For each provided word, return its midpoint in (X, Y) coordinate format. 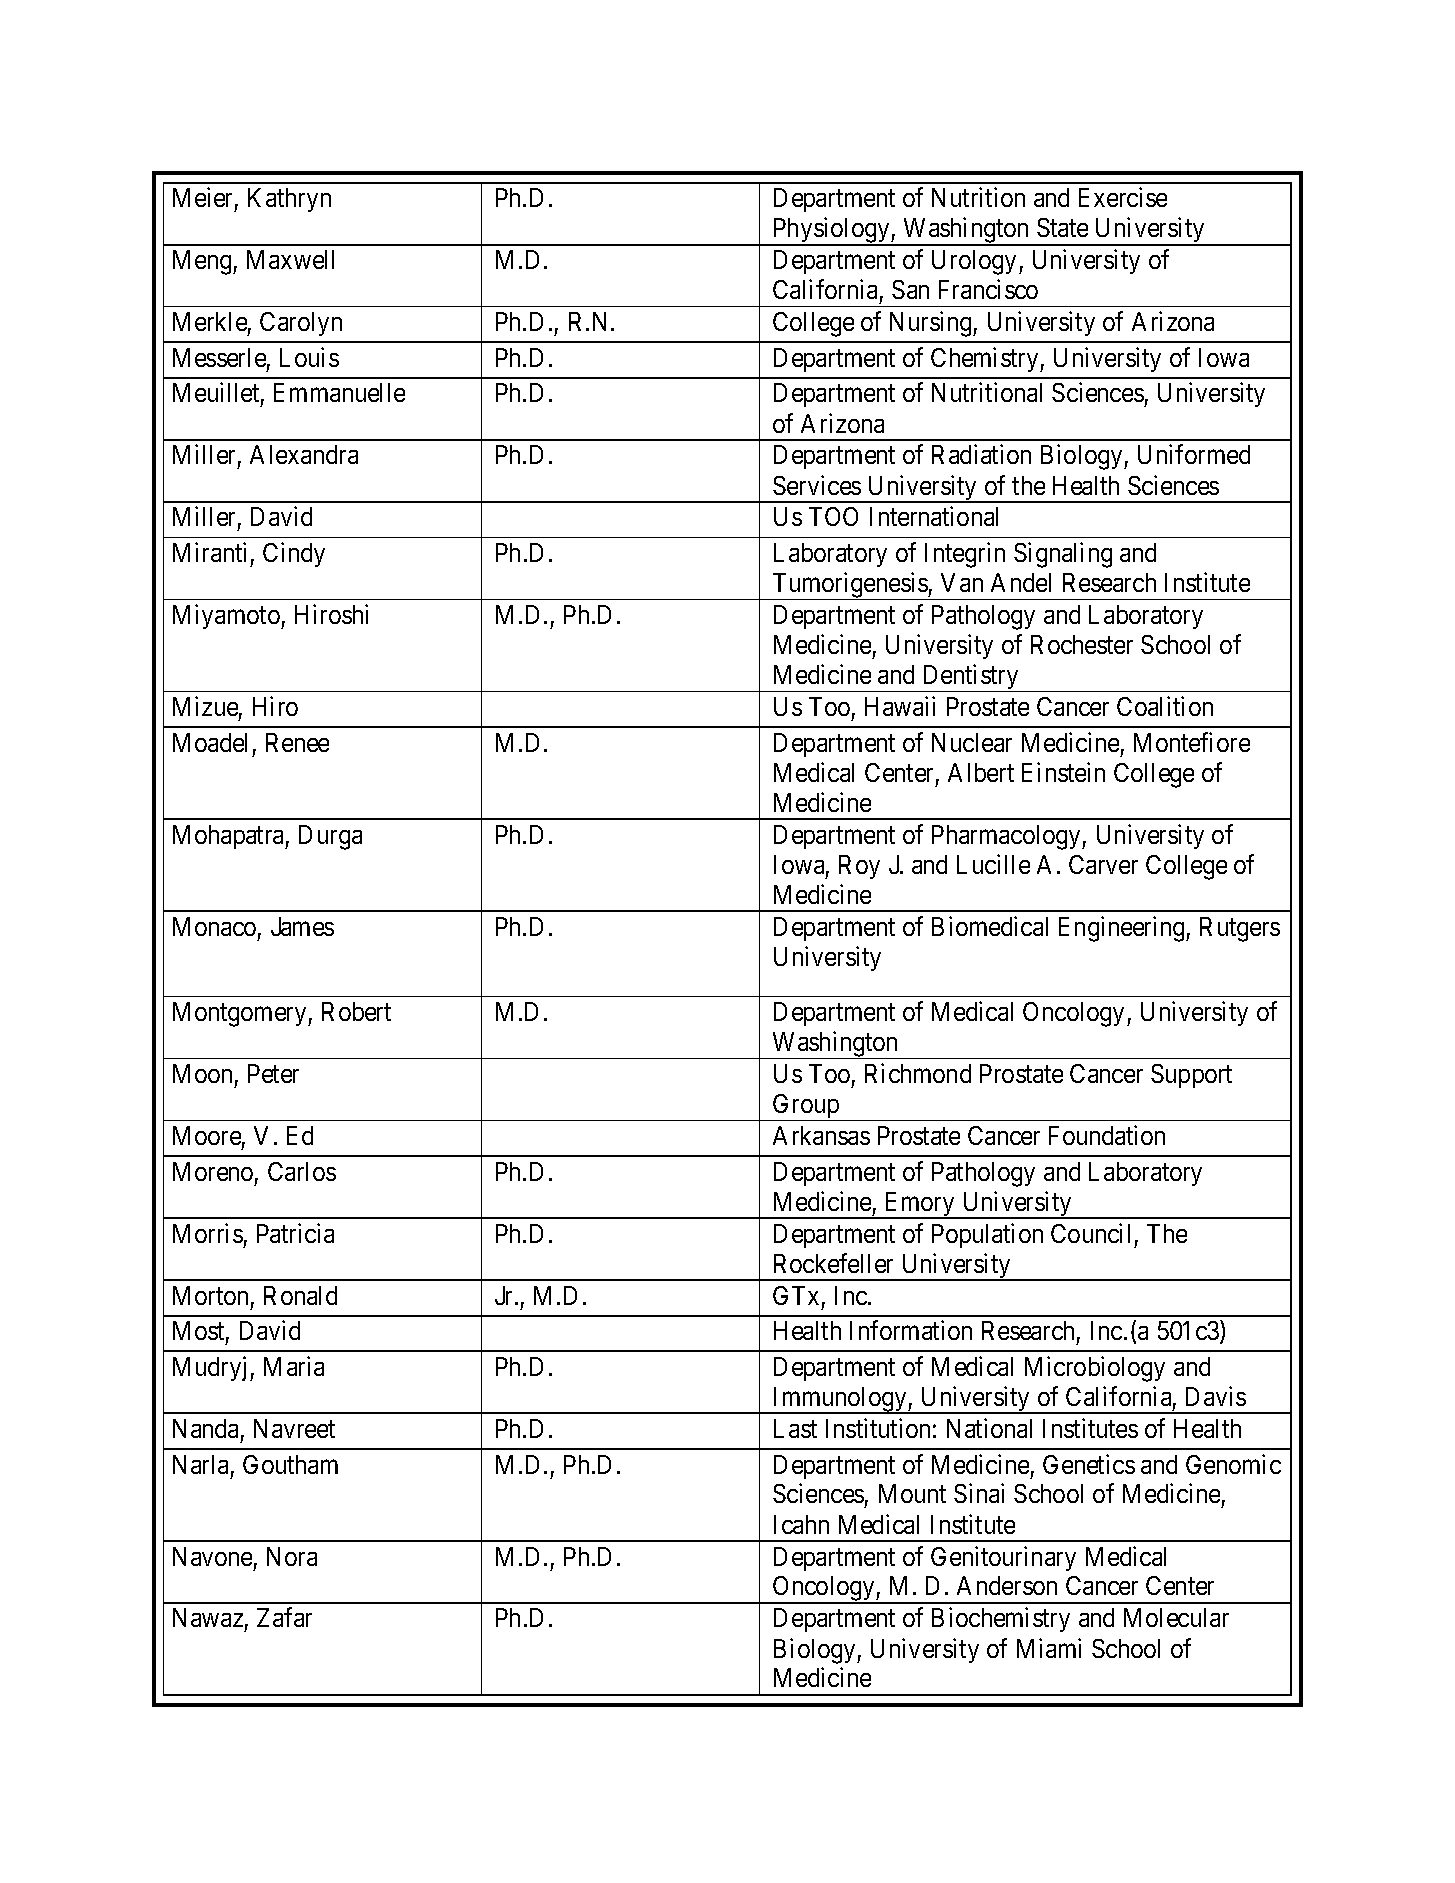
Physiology (831, 232)
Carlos (302, 1171)
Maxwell (290, 259)
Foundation (1107, 1135)
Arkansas (821, 1135)
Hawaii (900, 706)
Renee (297, 742)
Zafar (284, 1617)
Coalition (1165, 706)
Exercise (1123, 197)
